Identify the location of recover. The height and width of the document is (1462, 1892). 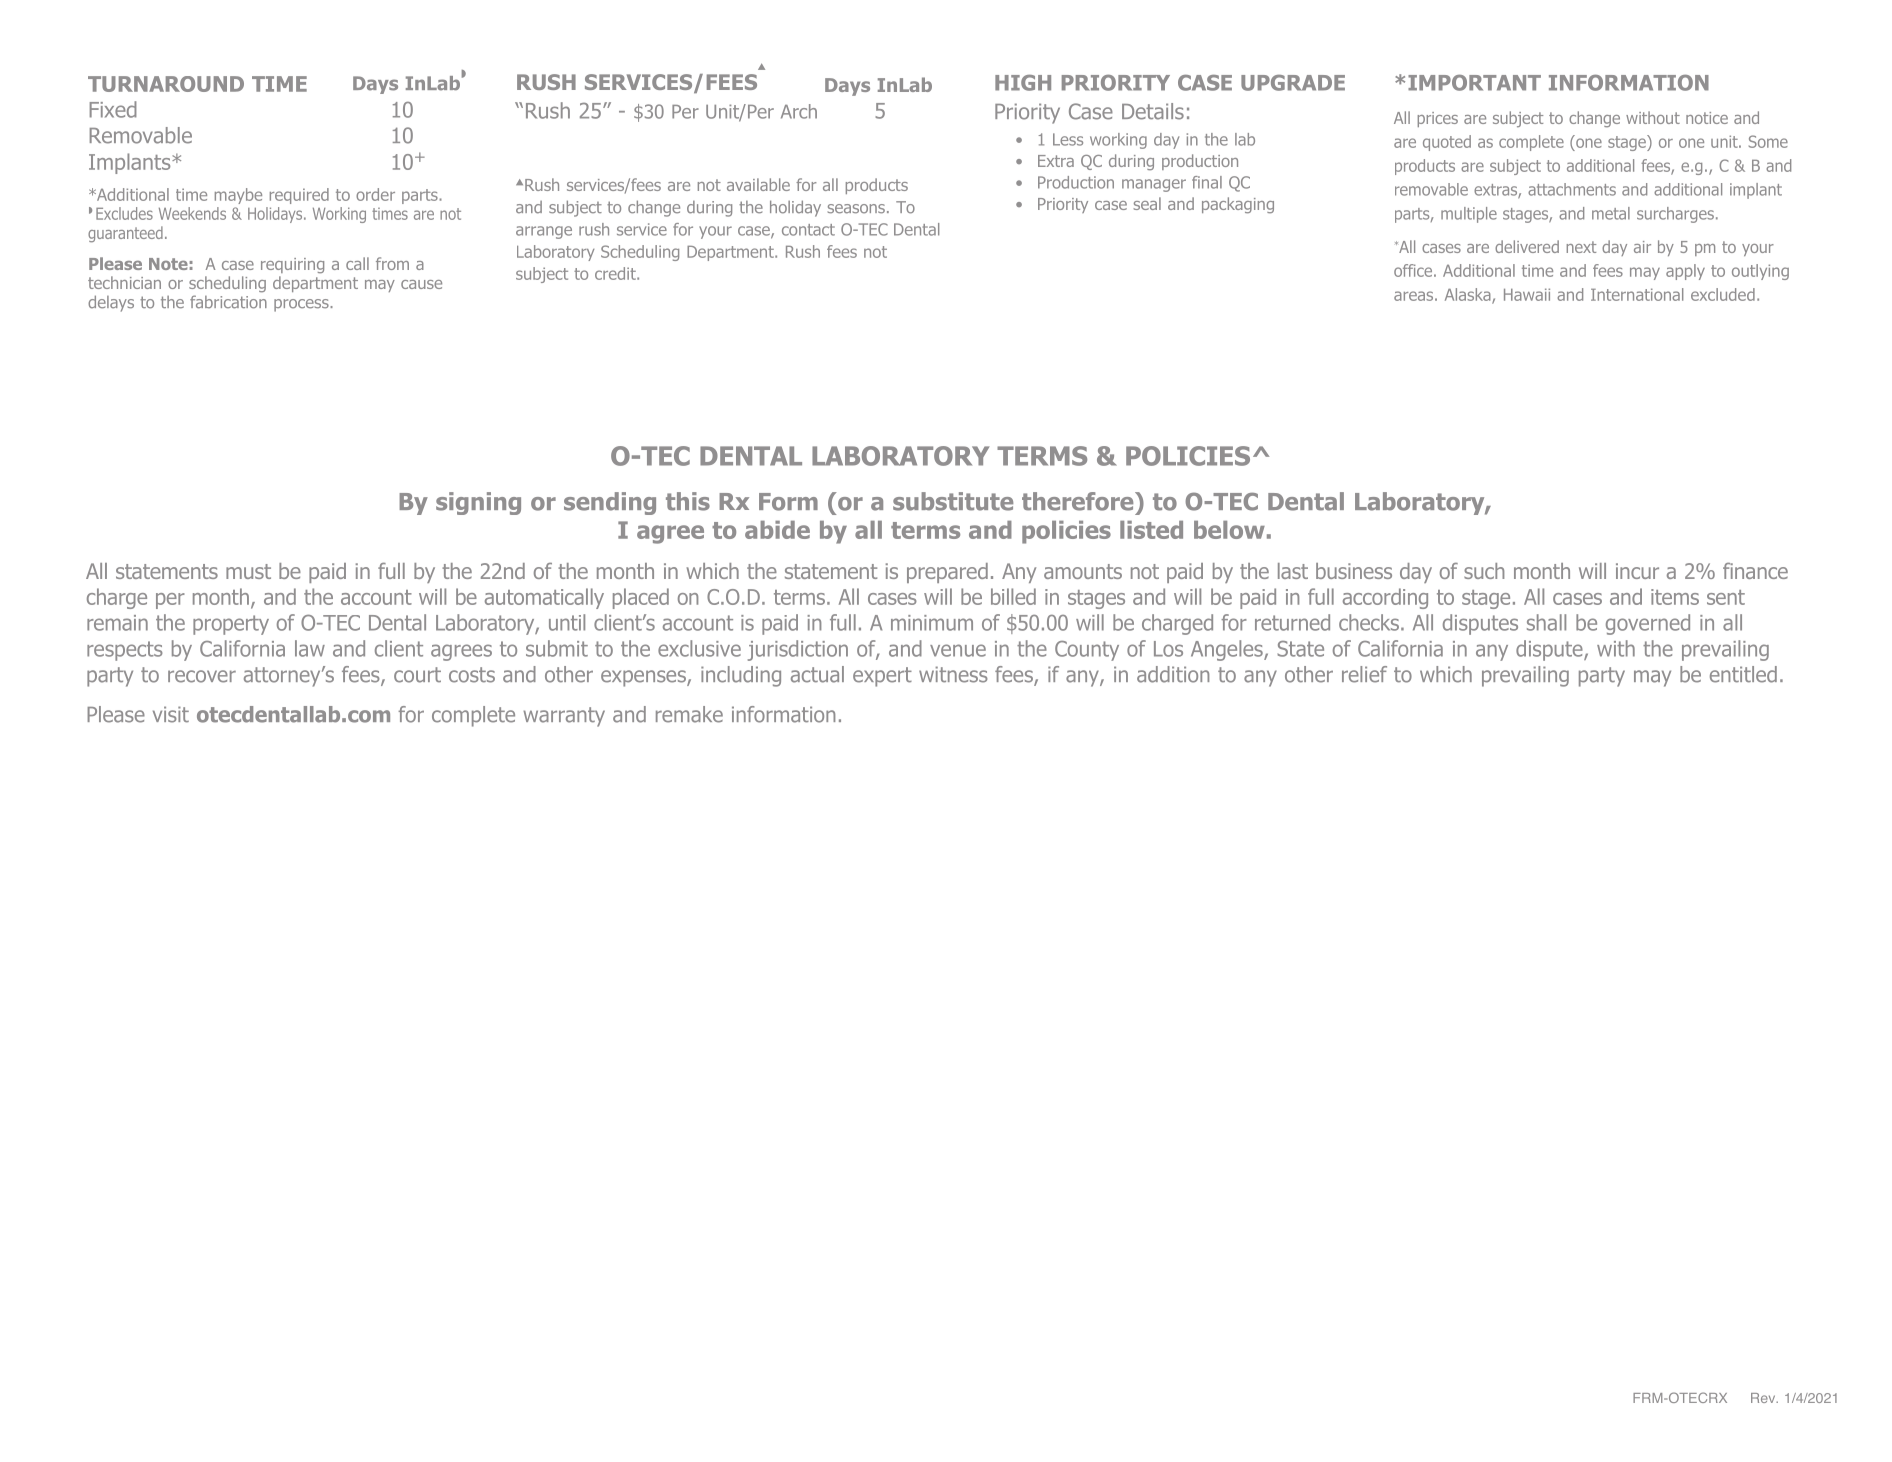
(202, 676).
